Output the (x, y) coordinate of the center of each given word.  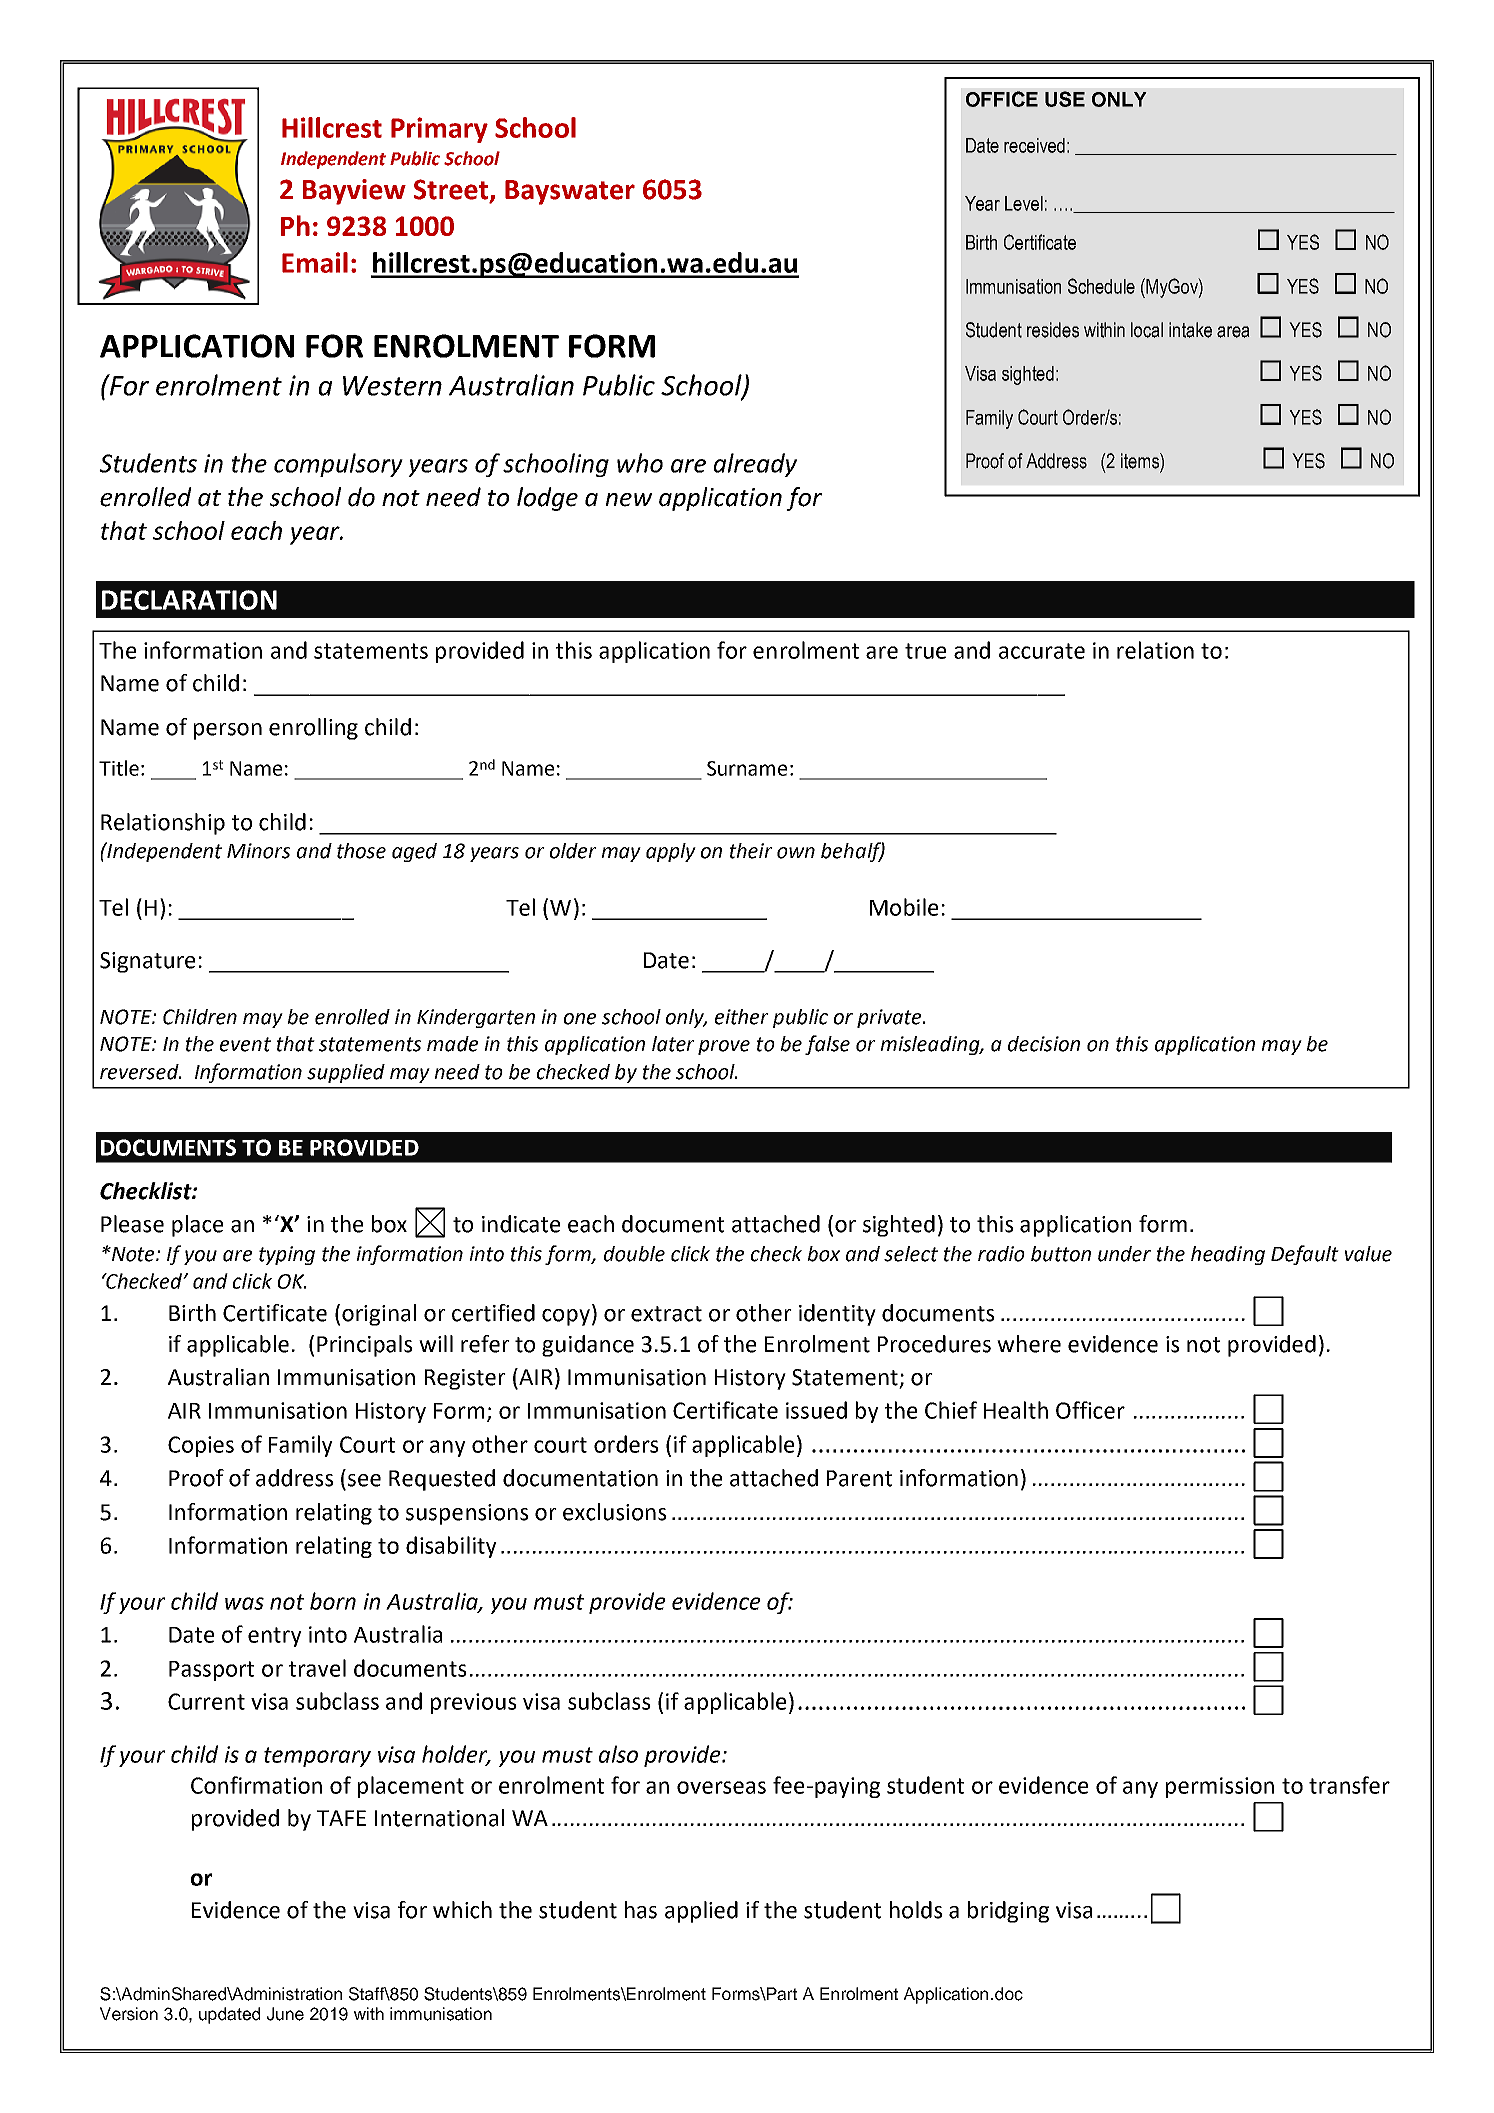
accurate (1042, 651)
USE (1065, 99)
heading (1228, 1255)
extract (666, 1314)
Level (1024, 203)
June (285, 2014)
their (751, 851)
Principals (365, 1346)
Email (315, 262)
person (228, 731)
